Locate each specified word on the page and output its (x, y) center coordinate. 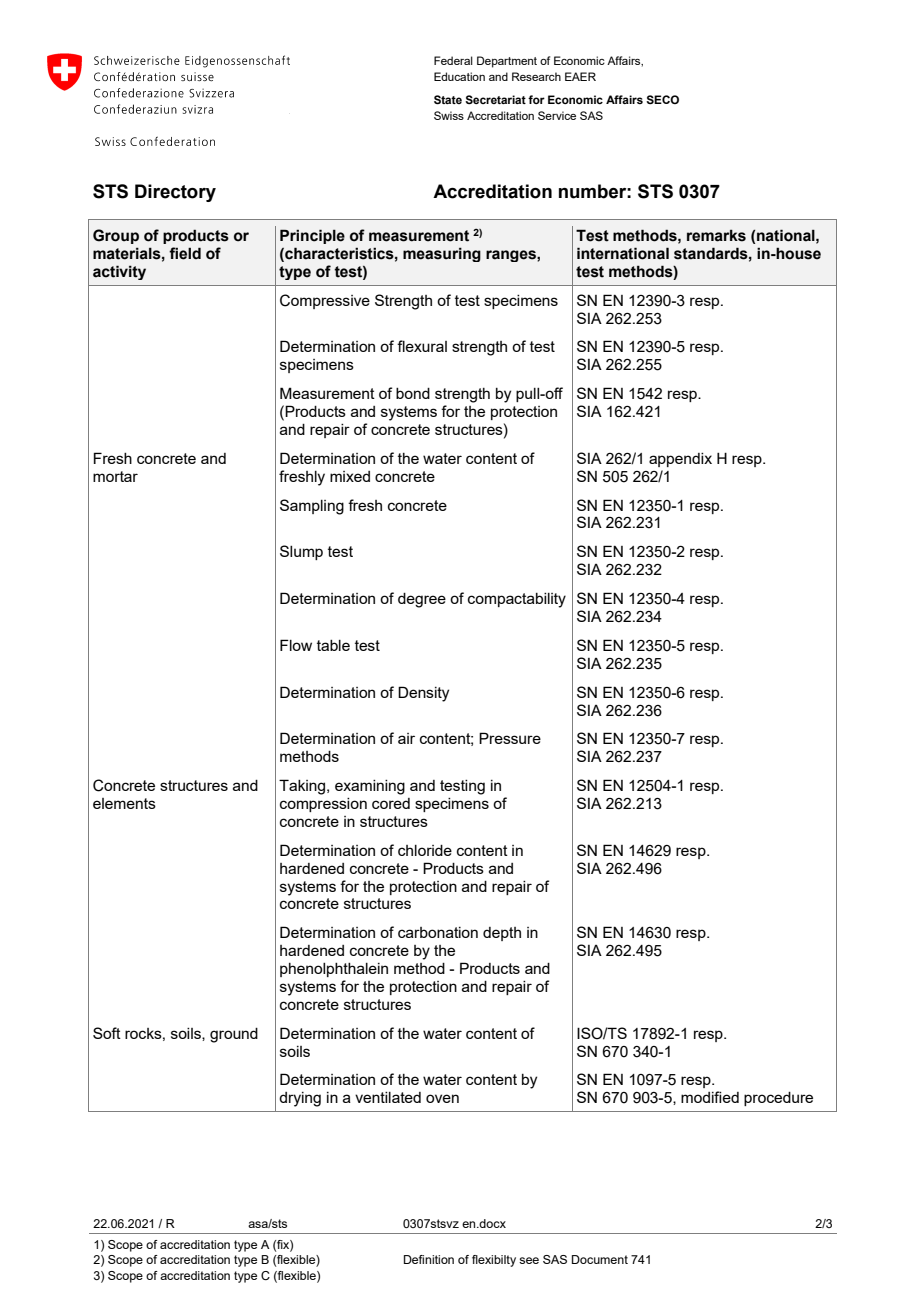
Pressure (510, 738)
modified (710, 1097)
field (185, 253)
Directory (175, 193)
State (448, 100)
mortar (115, 476)
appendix (680, 460)
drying (300, 1099)
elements (124, 803)
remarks (716, 235)
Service (557, 115)
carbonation (438, 932)
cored (391, 803)
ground (234, 1035)
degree (422, 600)
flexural (422, 346)
